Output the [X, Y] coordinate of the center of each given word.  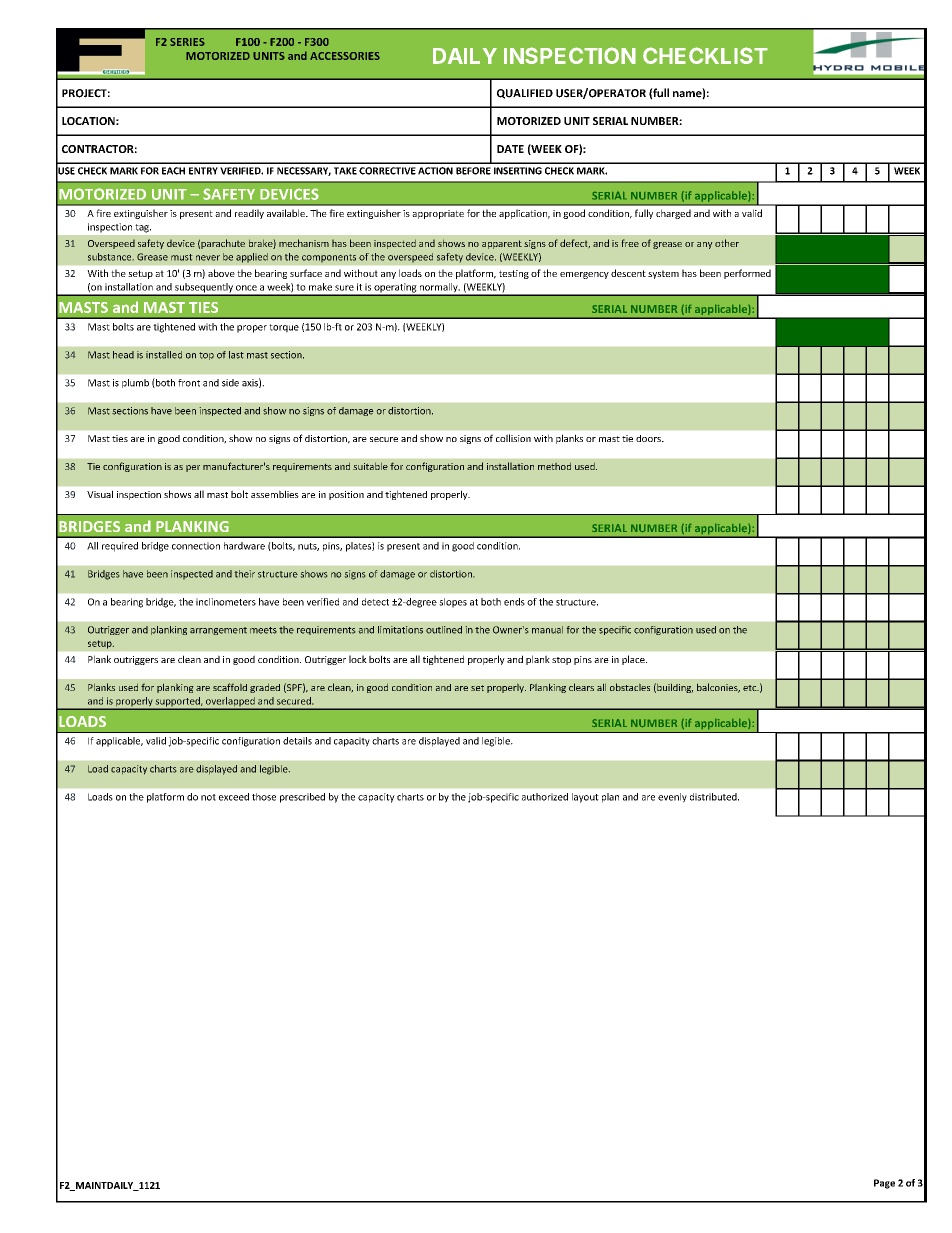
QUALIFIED [525, 94]
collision [513, 438]
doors [649, 438]
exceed [234, 797]
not [208, 797]
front [189, 383]
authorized [545, 797]
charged [673, 214]
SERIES [187, 42]
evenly [672, 798]
